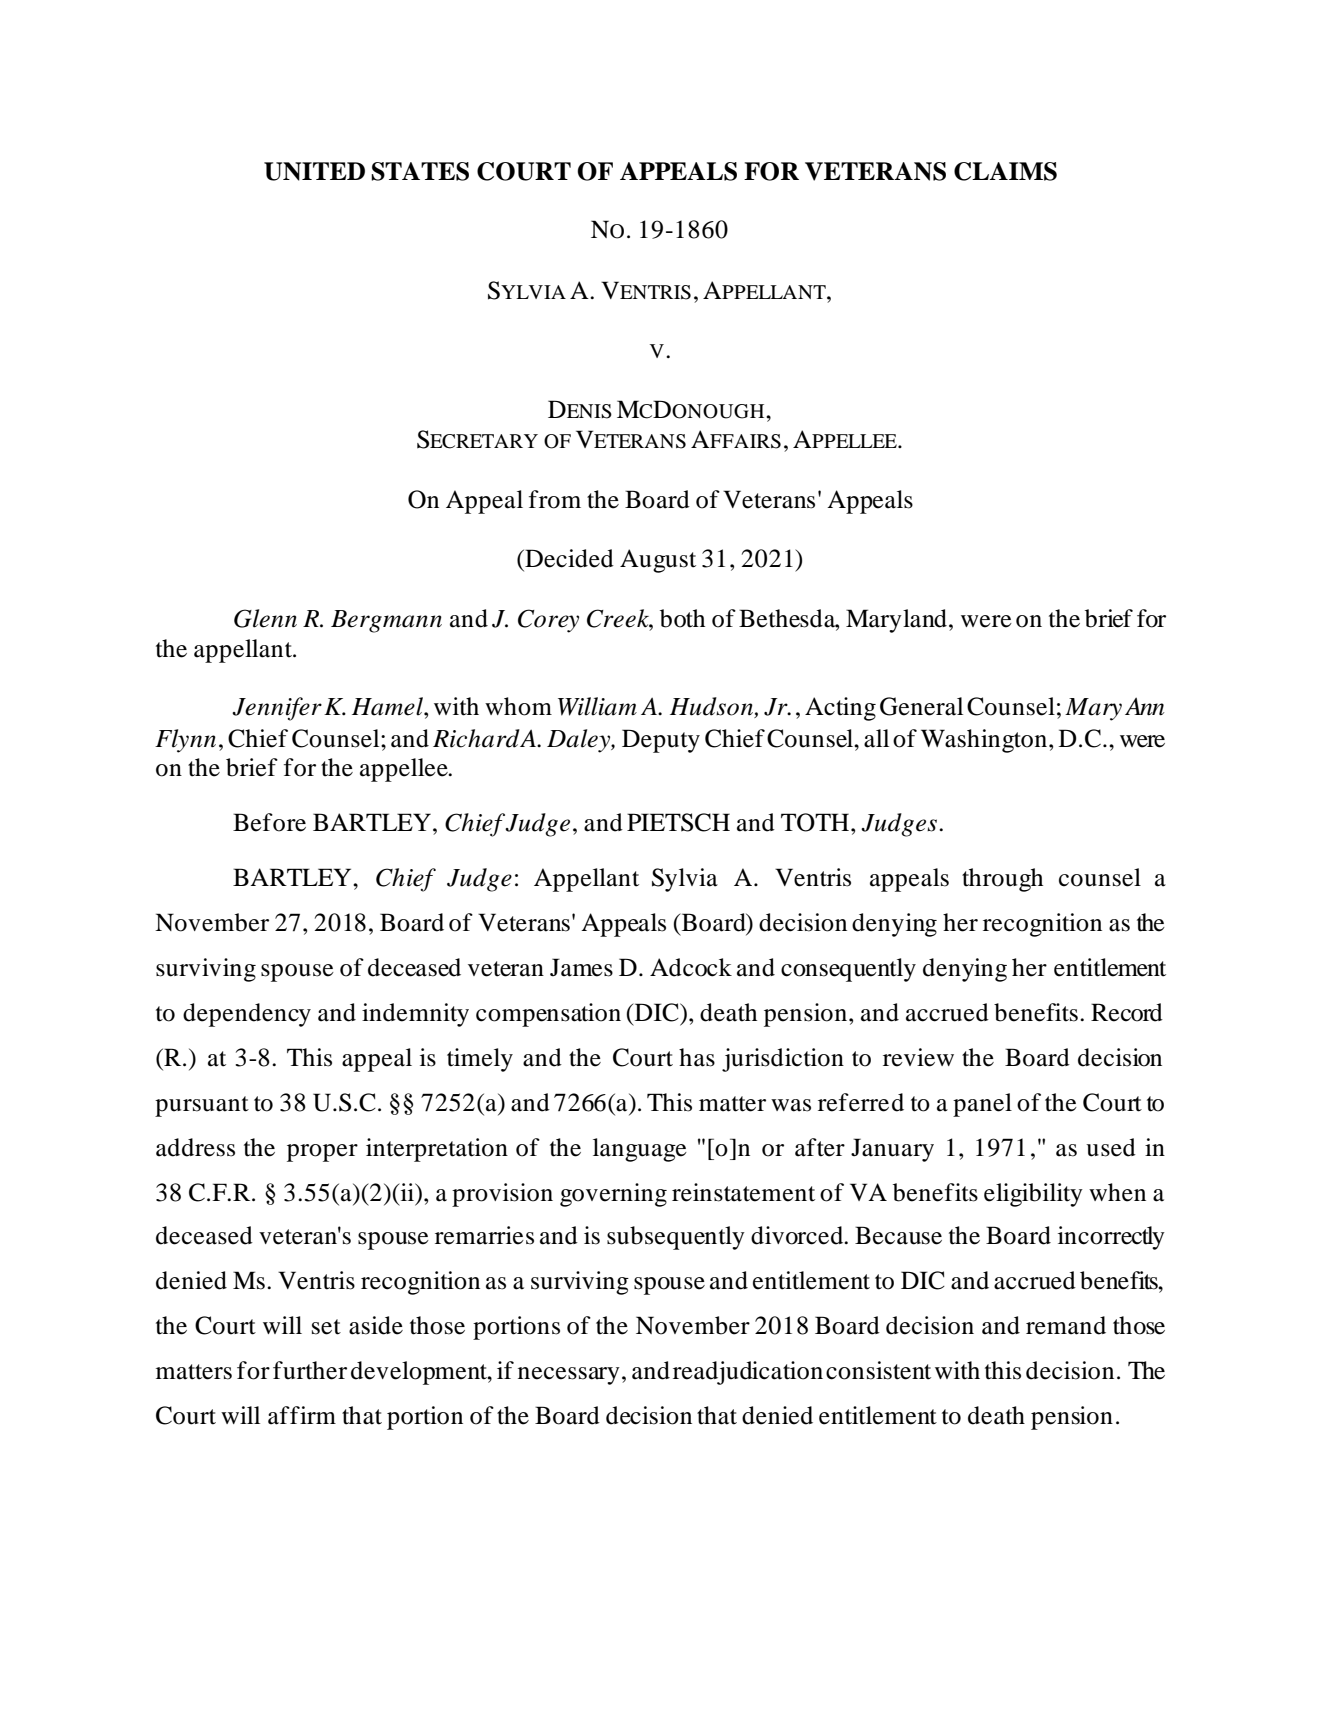  Describe the element at coordinates (420, 171) in the page. I see `STATES` at that location.
